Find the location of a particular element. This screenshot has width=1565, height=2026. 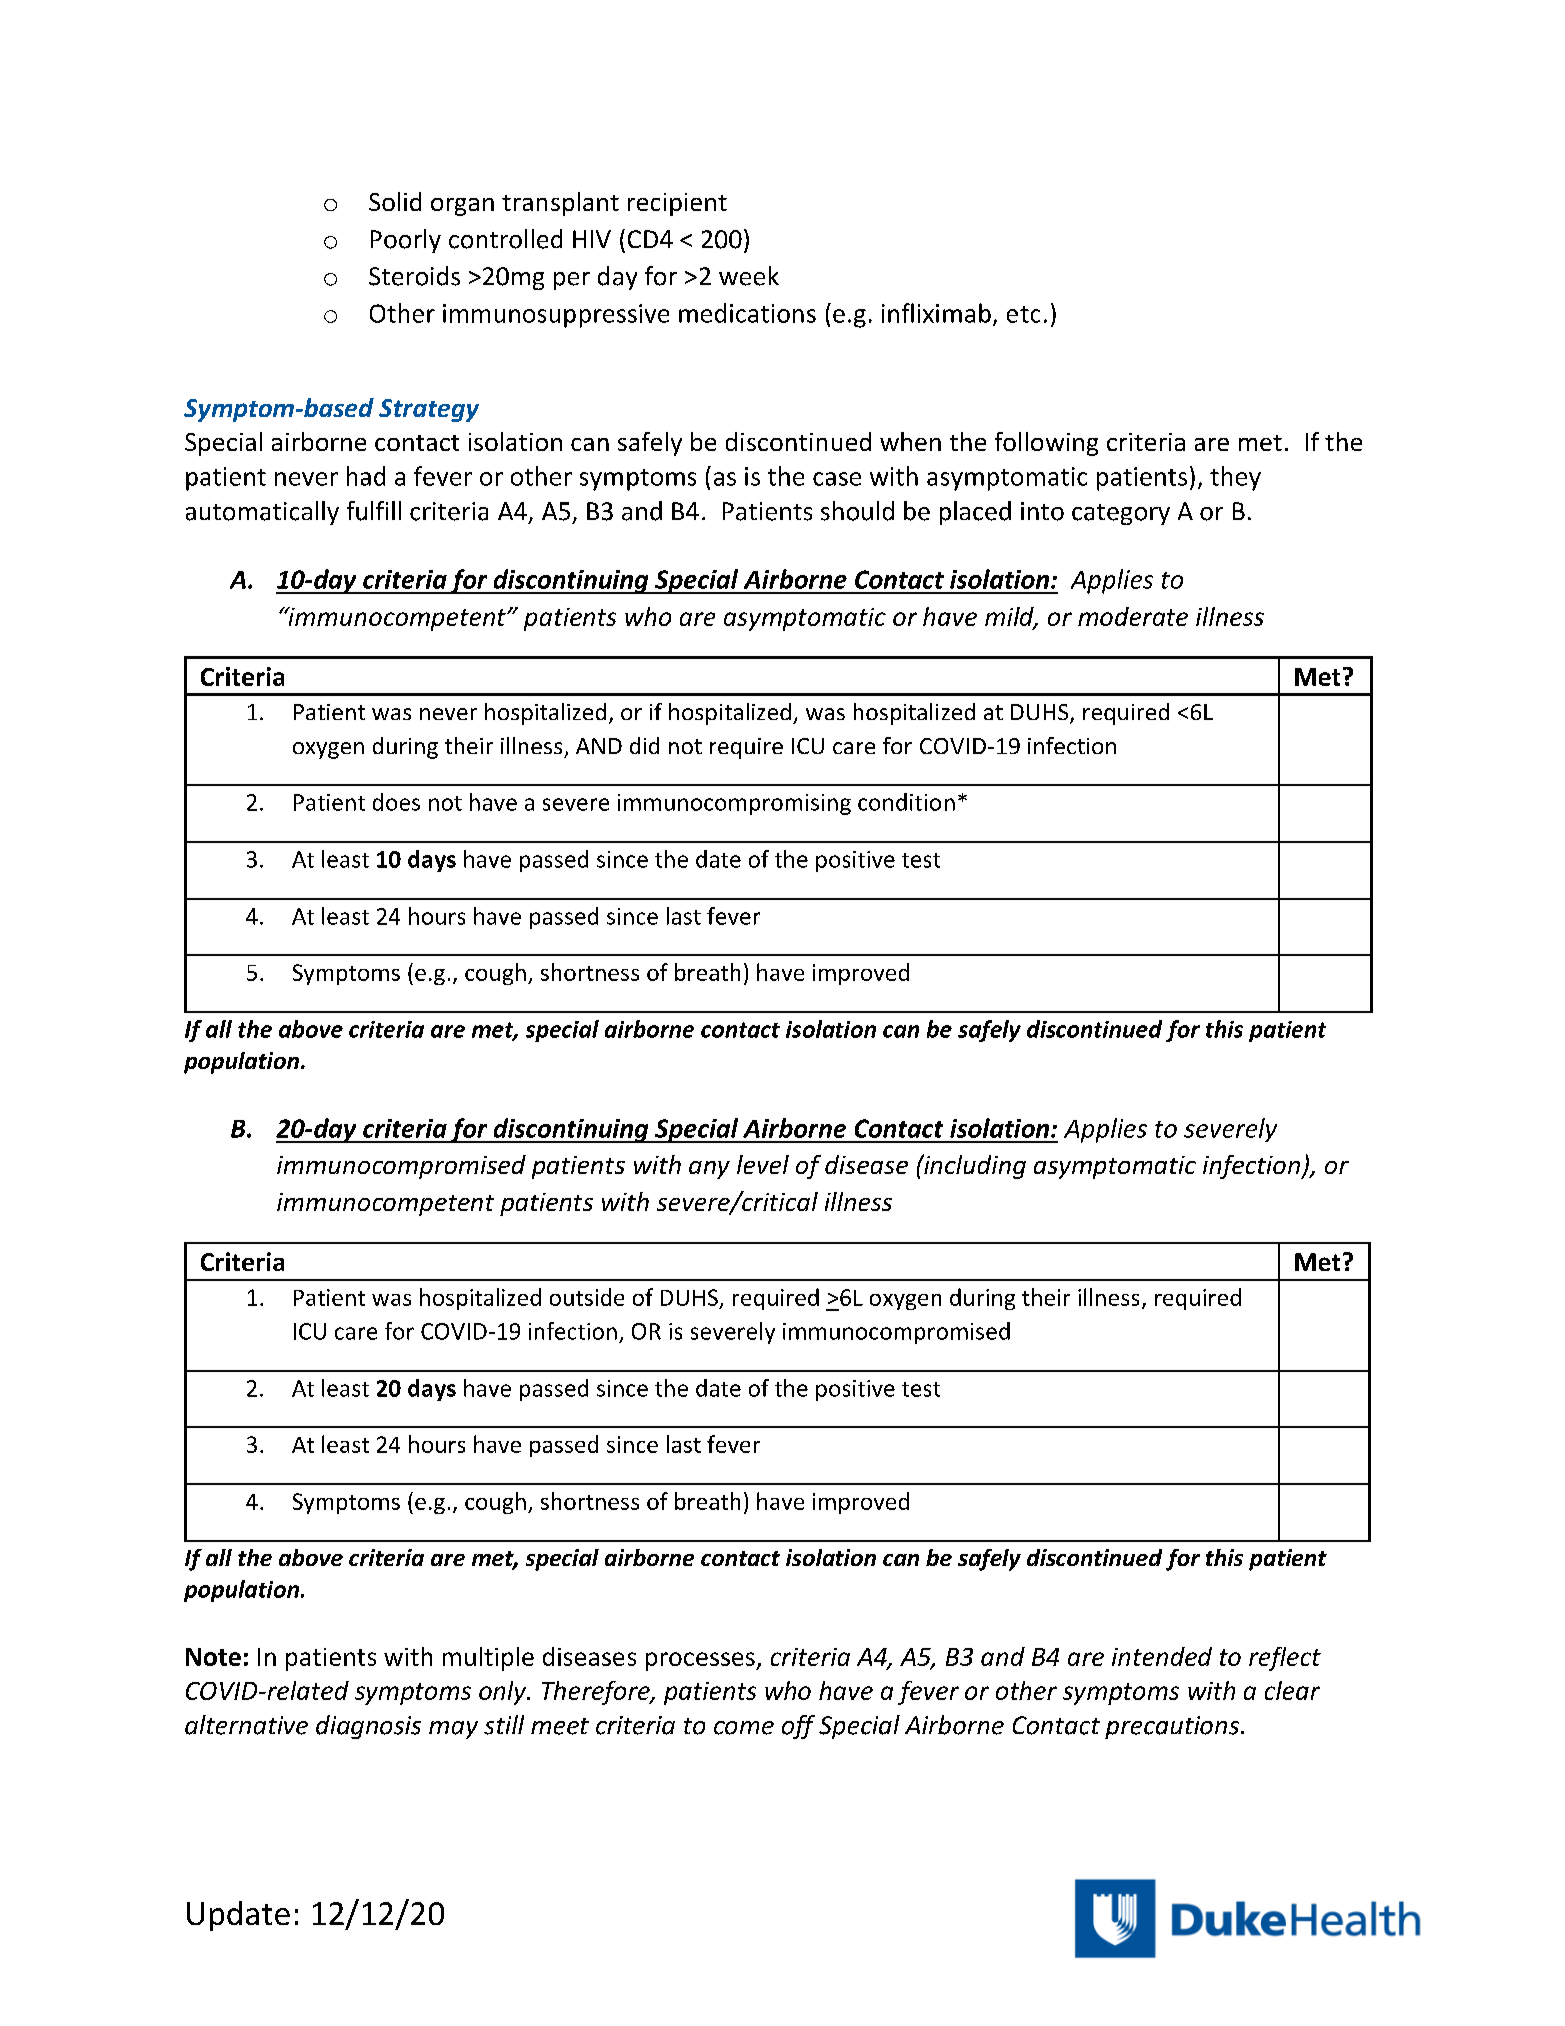

Note is located at coordinates (213, 1657).
